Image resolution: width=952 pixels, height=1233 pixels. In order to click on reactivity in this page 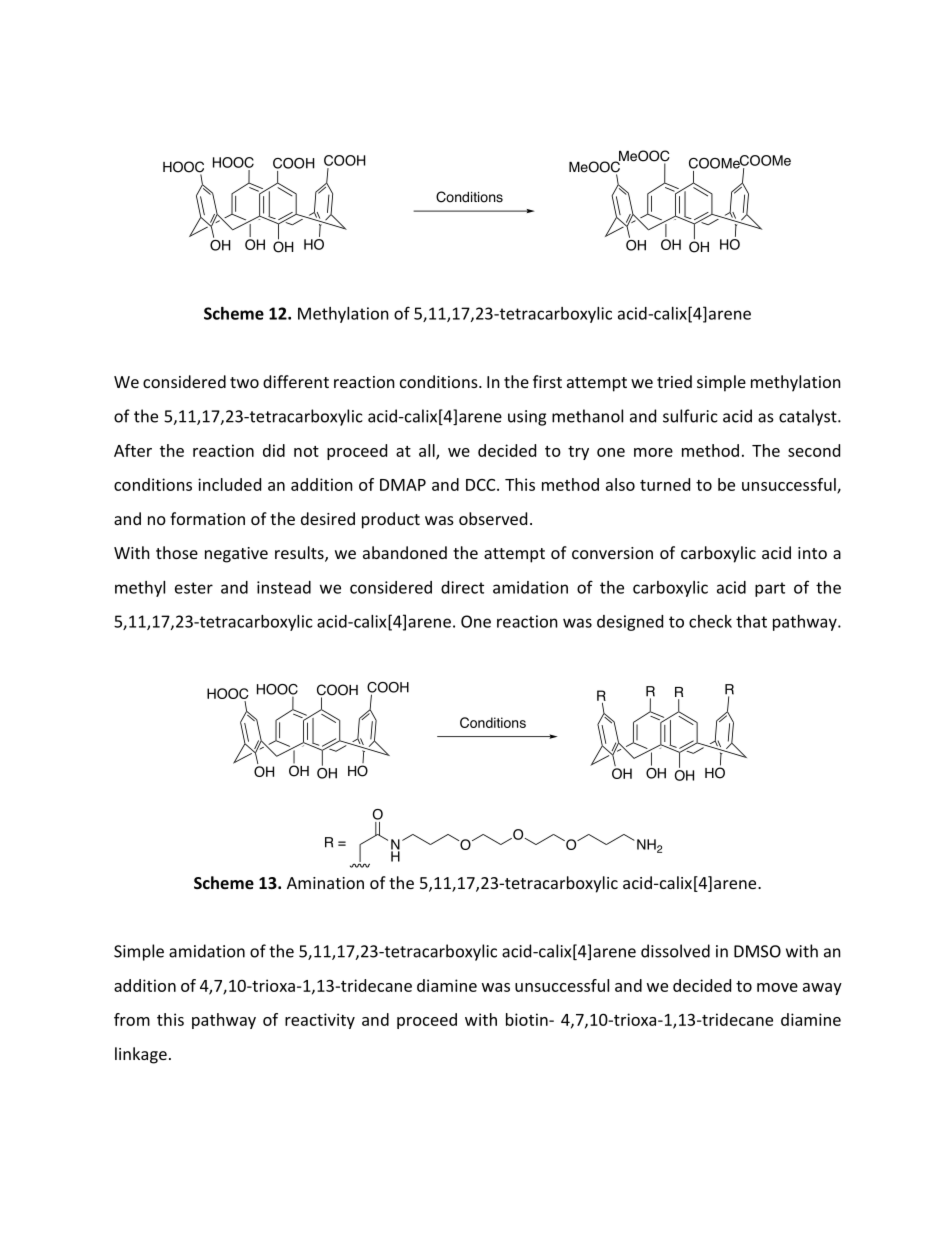, I will do `click(320, 1021)`.
